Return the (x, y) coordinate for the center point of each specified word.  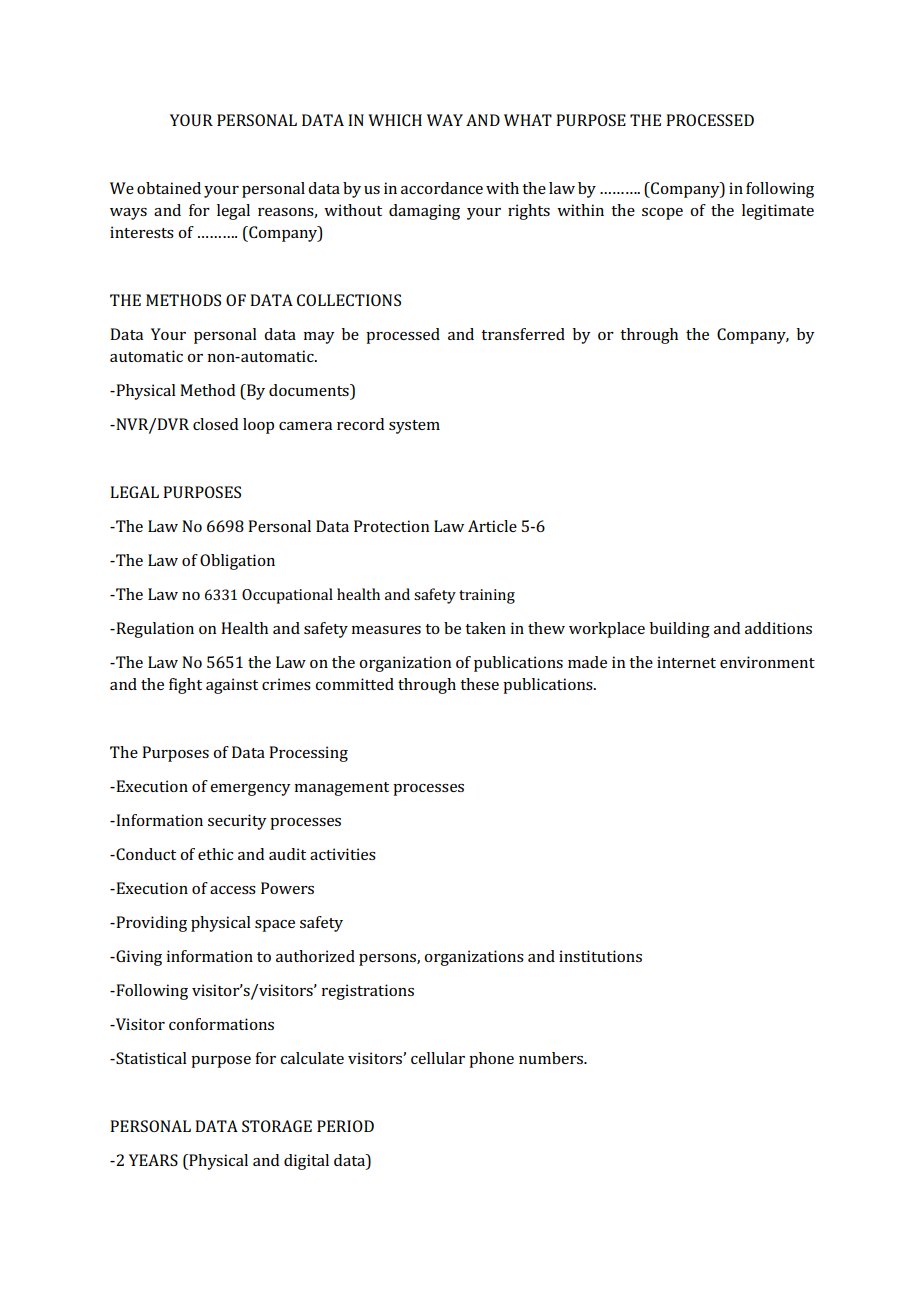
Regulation (154, 630)
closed (215, 424)
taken (485, 628)
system (414, 427)
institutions (600, 956)
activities (343, 854)
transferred (523, 334)
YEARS (153, 1160)
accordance (442, 188)
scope (662, 214)
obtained (169, 188)
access (233, 890)
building (680, 630)
